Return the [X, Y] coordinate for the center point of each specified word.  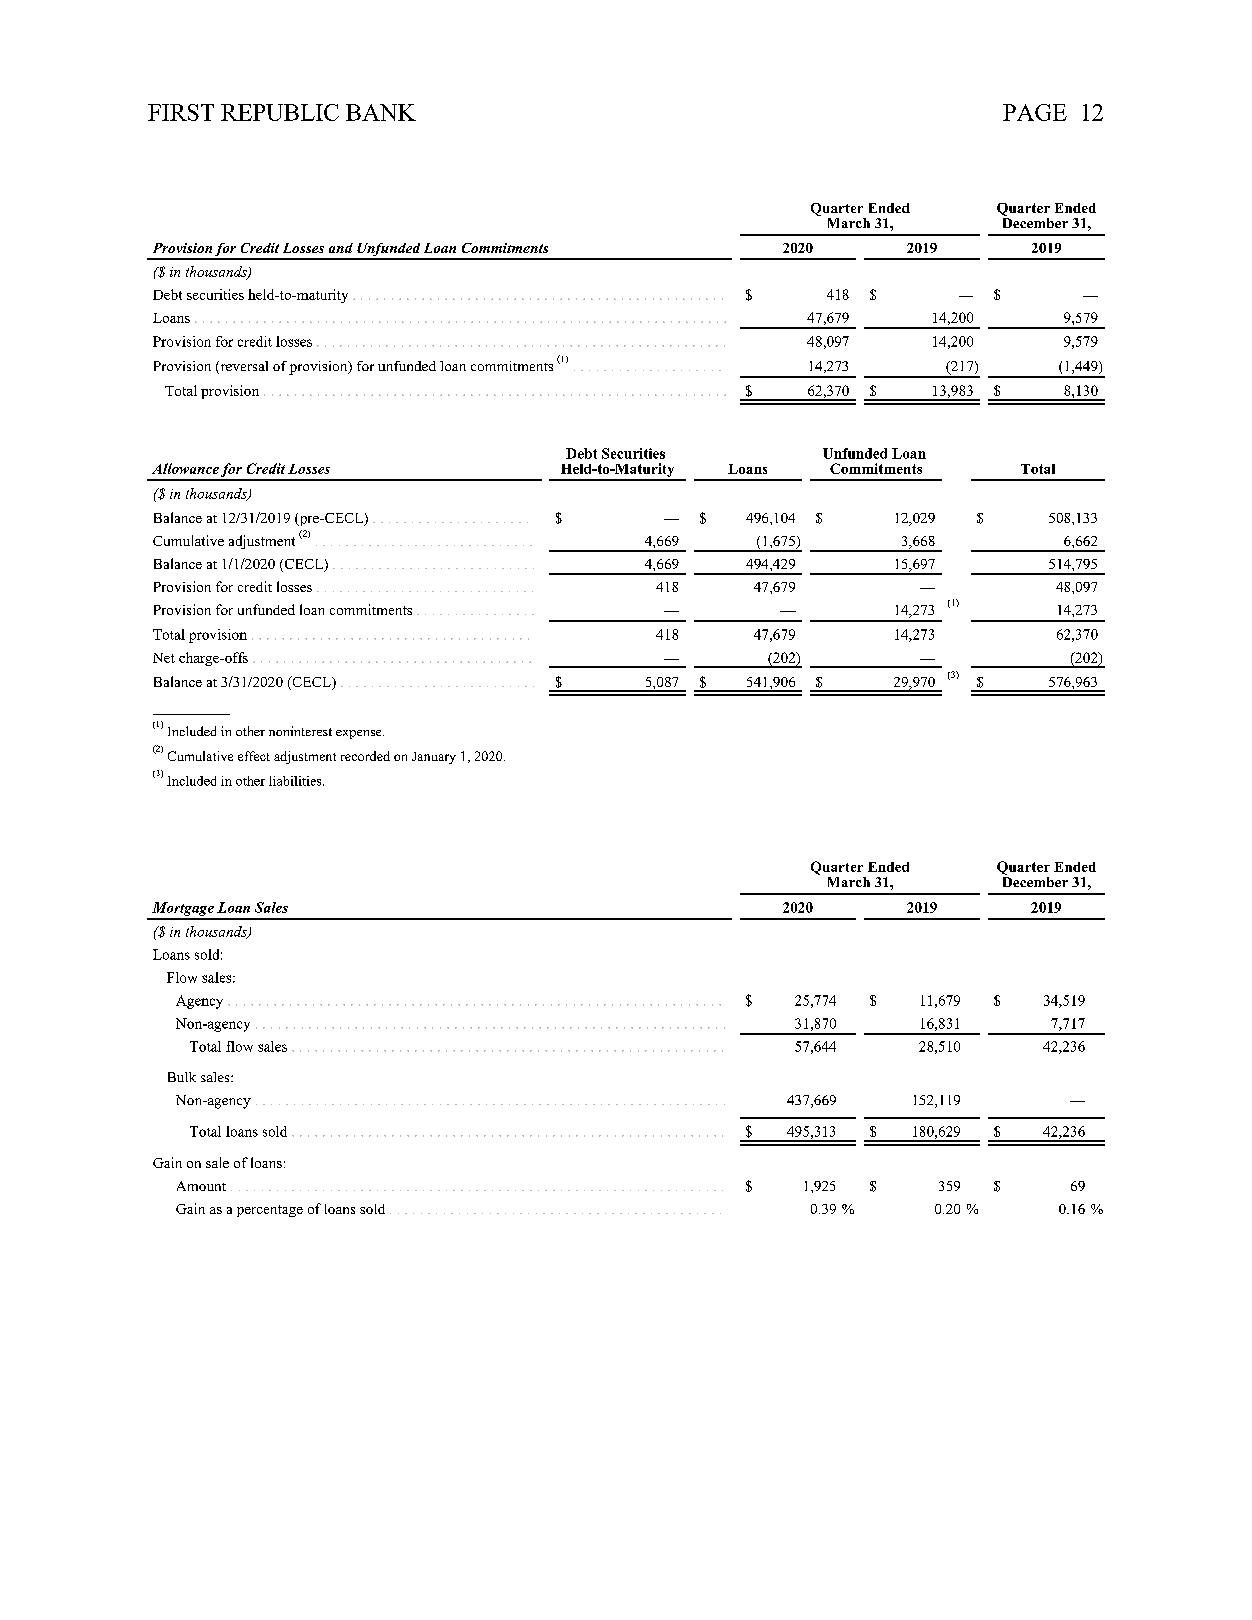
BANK [381, 112]
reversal [243, 367]
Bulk [182, 1077]
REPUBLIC [280, 112]
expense [360, 734]
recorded [365, 756]
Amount [201, 1186]
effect [254, 756]
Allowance [185, 468]
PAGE [1035, 112]
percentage [270, 1211]
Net [164, 658]
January [434, 758]
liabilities [296, 781]
